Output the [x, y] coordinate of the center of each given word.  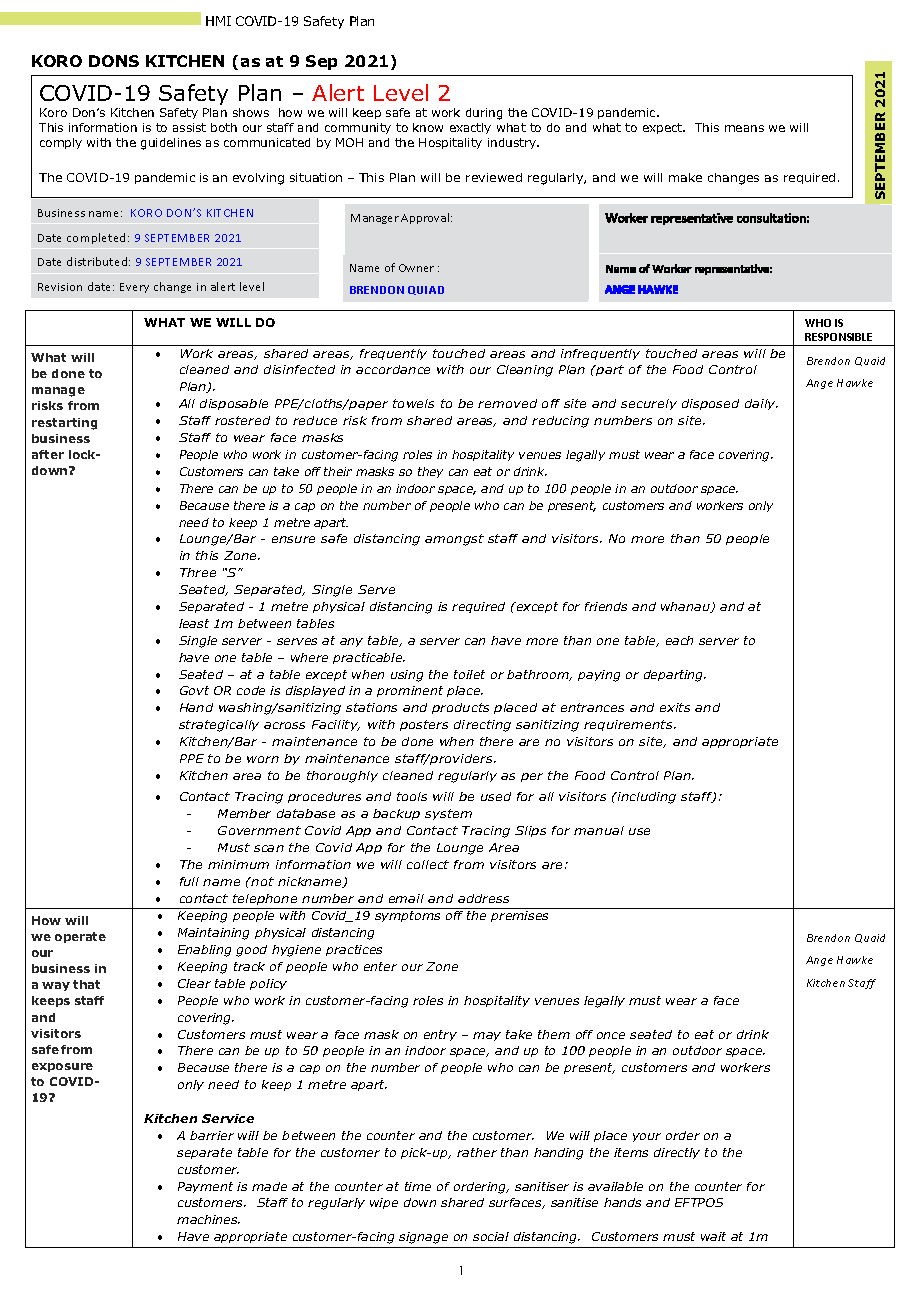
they [430, 472]
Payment [205, 1187]
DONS [114, 61]
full [189, 881]
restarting [64, 424]
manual [599, 830]
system [448, 814]
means [744, 128]
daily [761, 404]
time [418, 1186]
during [484, 114]
